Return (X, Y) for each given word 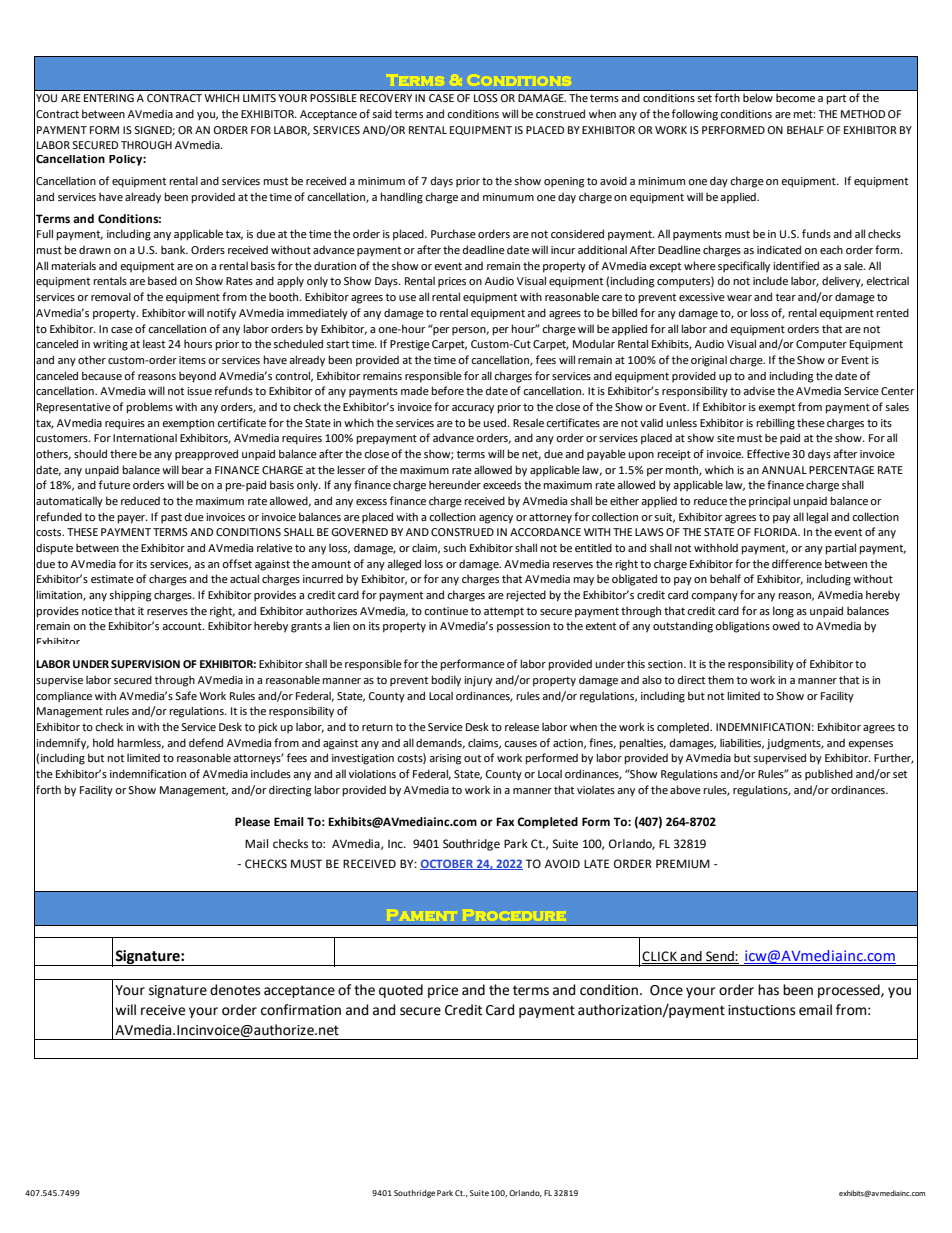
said (382, 113)
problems (149, 408)
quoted (401, 991)
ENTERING (109, 98)
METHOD (863, 114)
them (721, 679)
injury (478, 681)
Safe (186, 695)
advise (759, 391)
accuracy (473, 409)
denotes (235, 990)
